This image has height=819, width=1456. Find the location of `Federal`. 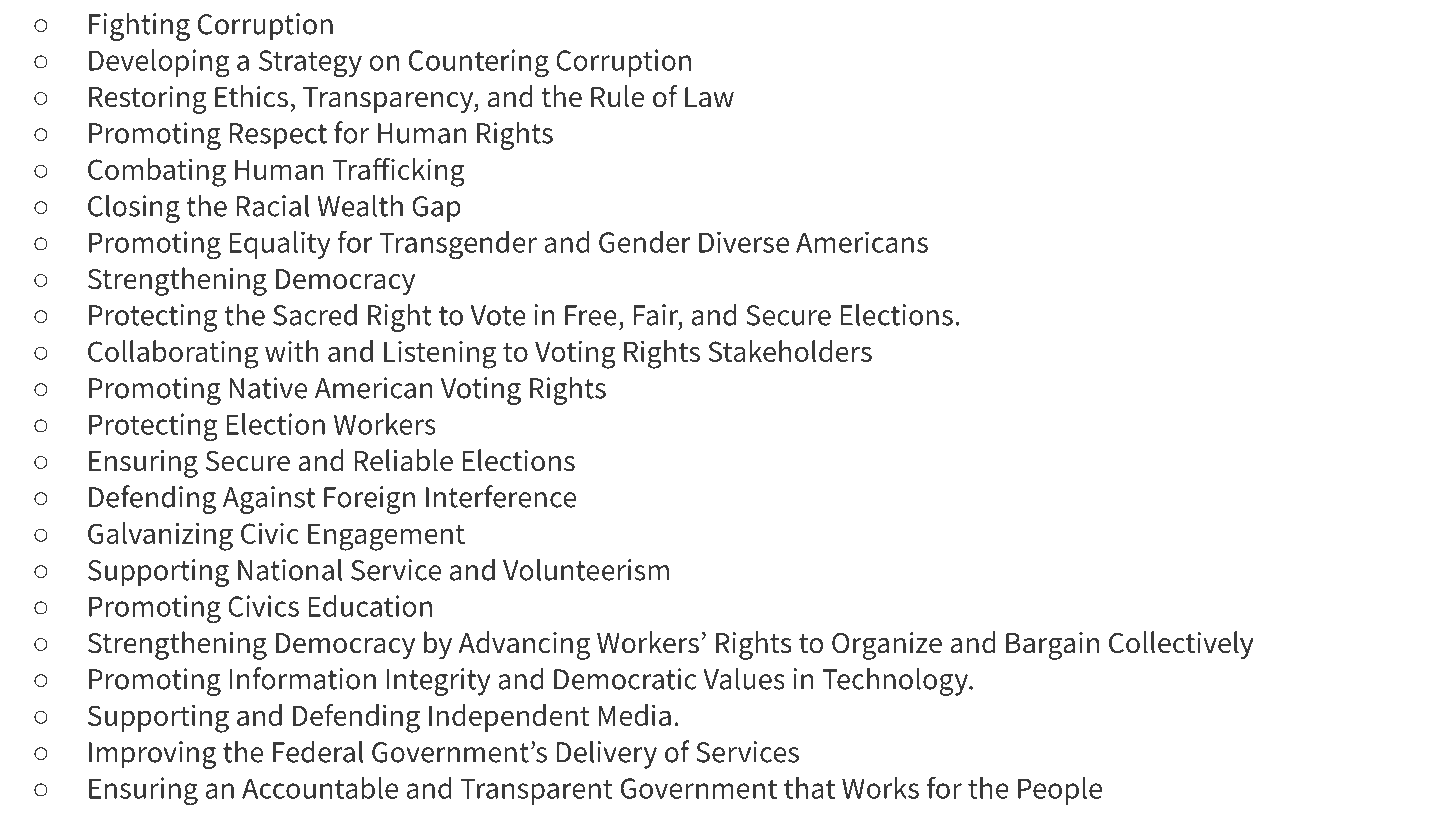

Federal is located at coordinates (318, 751).
